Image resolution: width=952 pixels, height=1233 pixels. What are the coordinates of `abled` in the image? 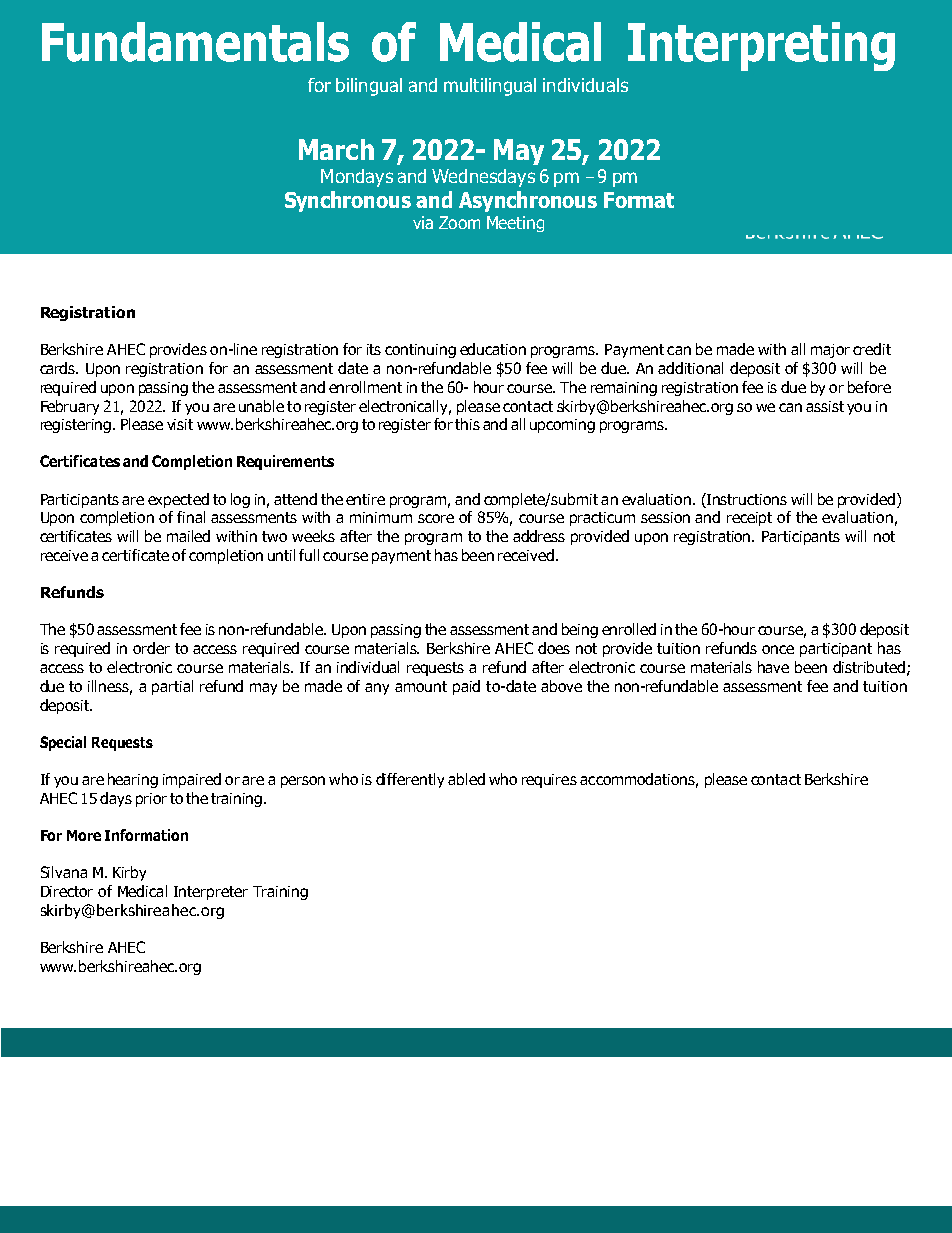 It's located at (466, 779).
